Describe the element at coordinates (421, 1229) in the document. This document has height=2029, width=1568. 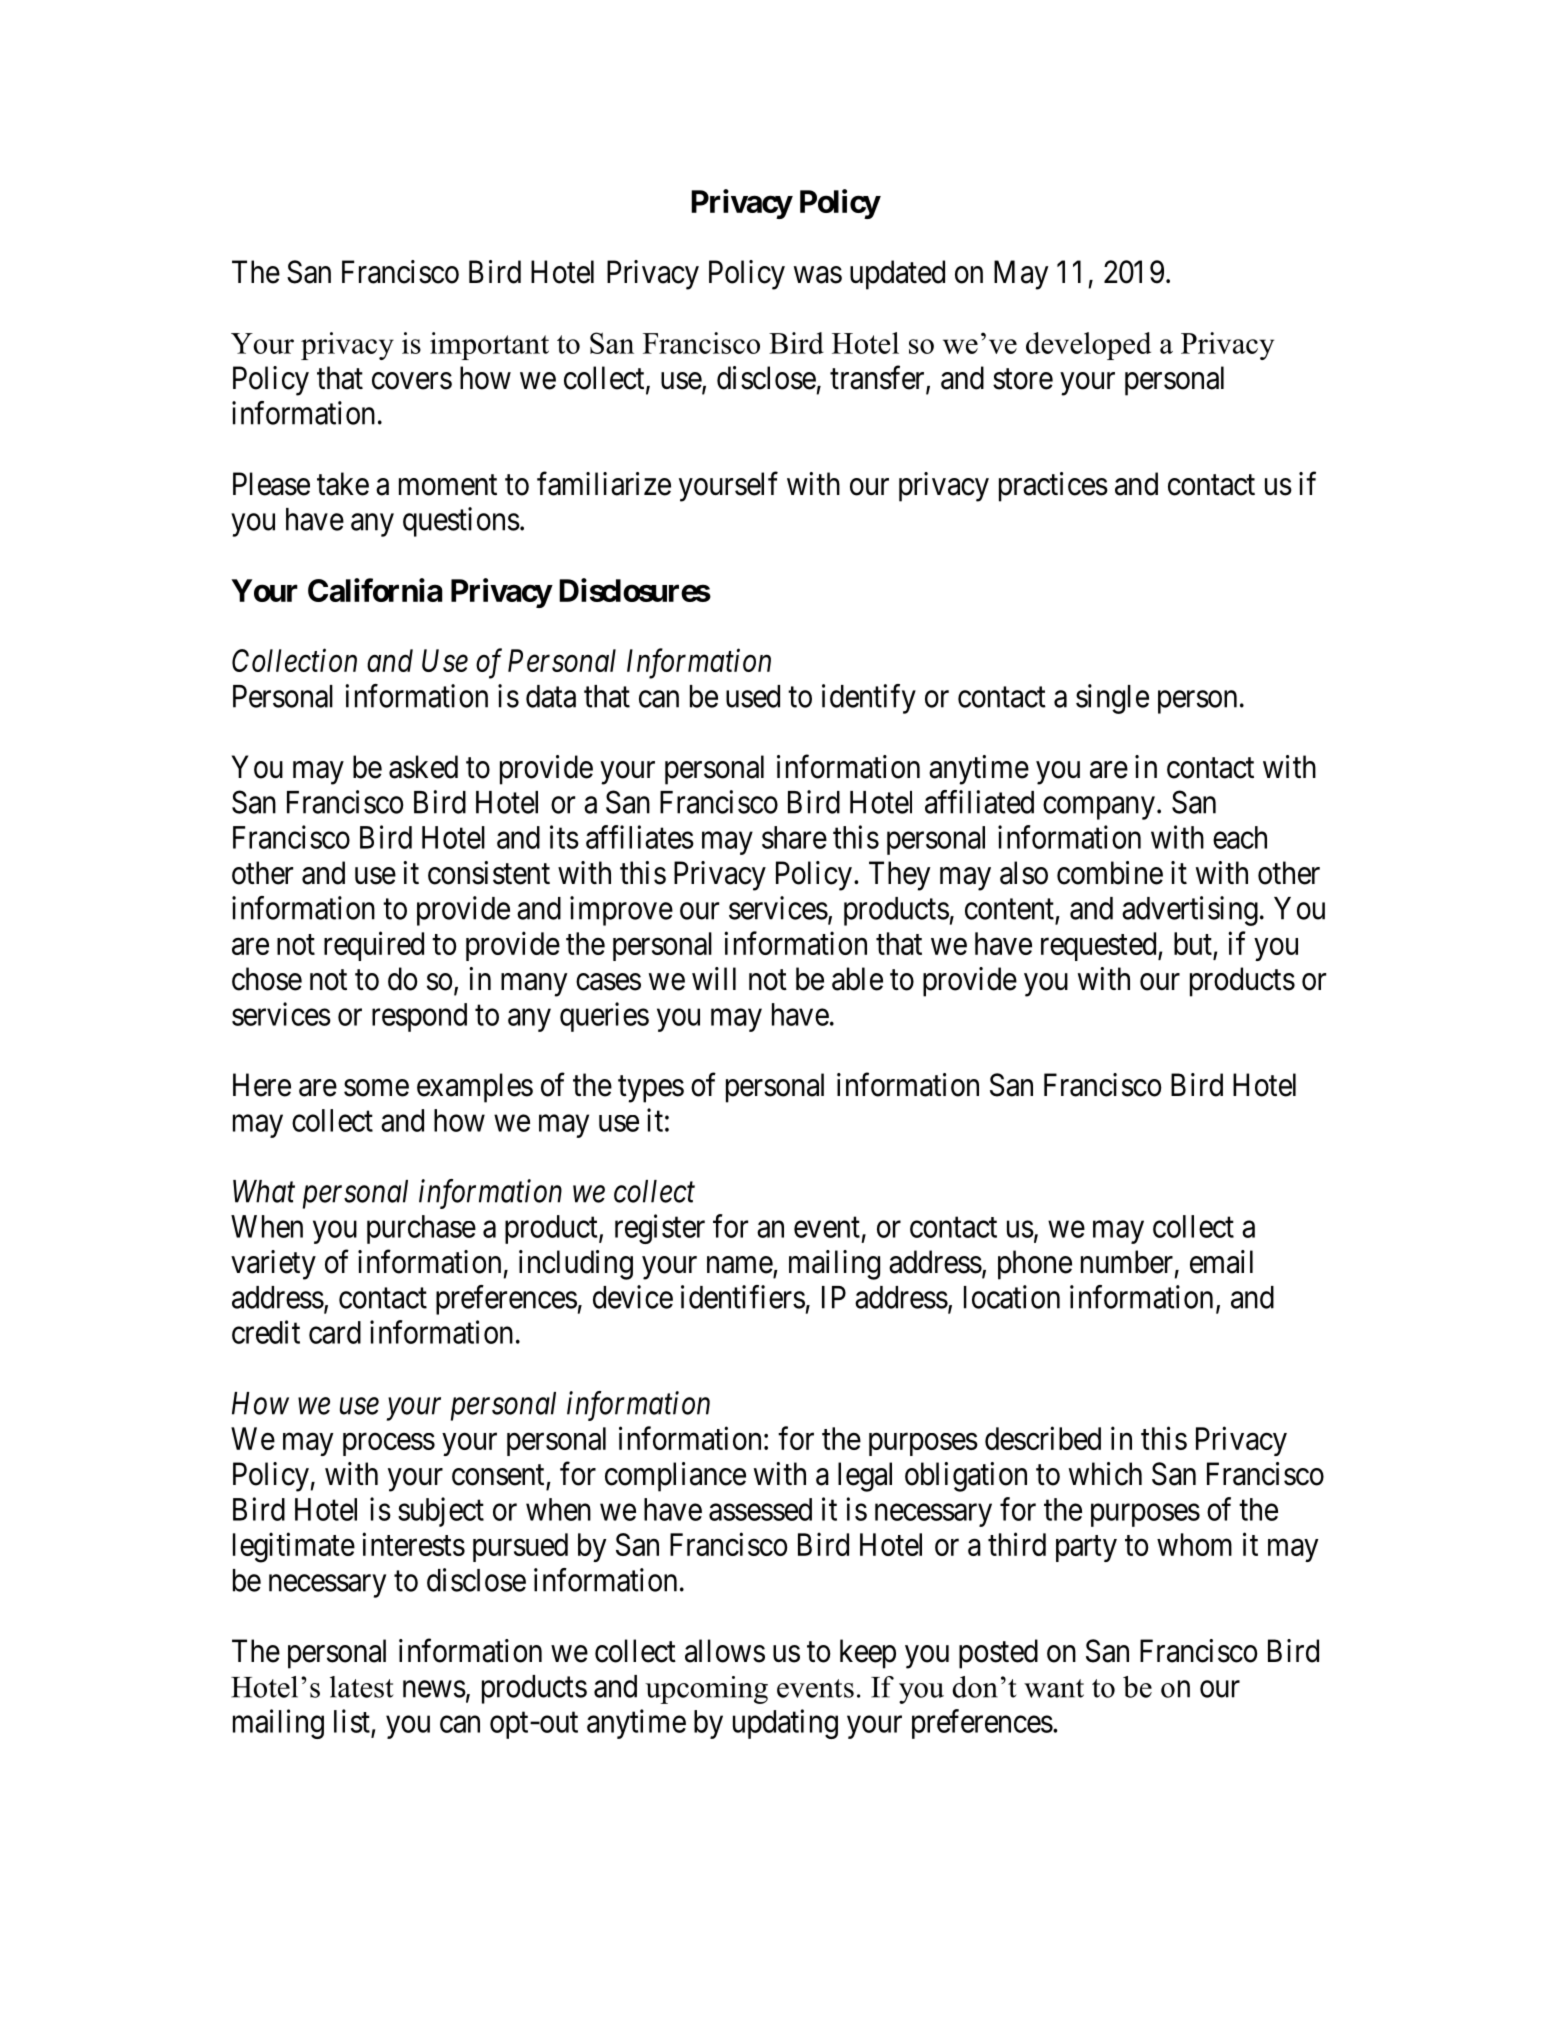
I see `purchase` at that location.
